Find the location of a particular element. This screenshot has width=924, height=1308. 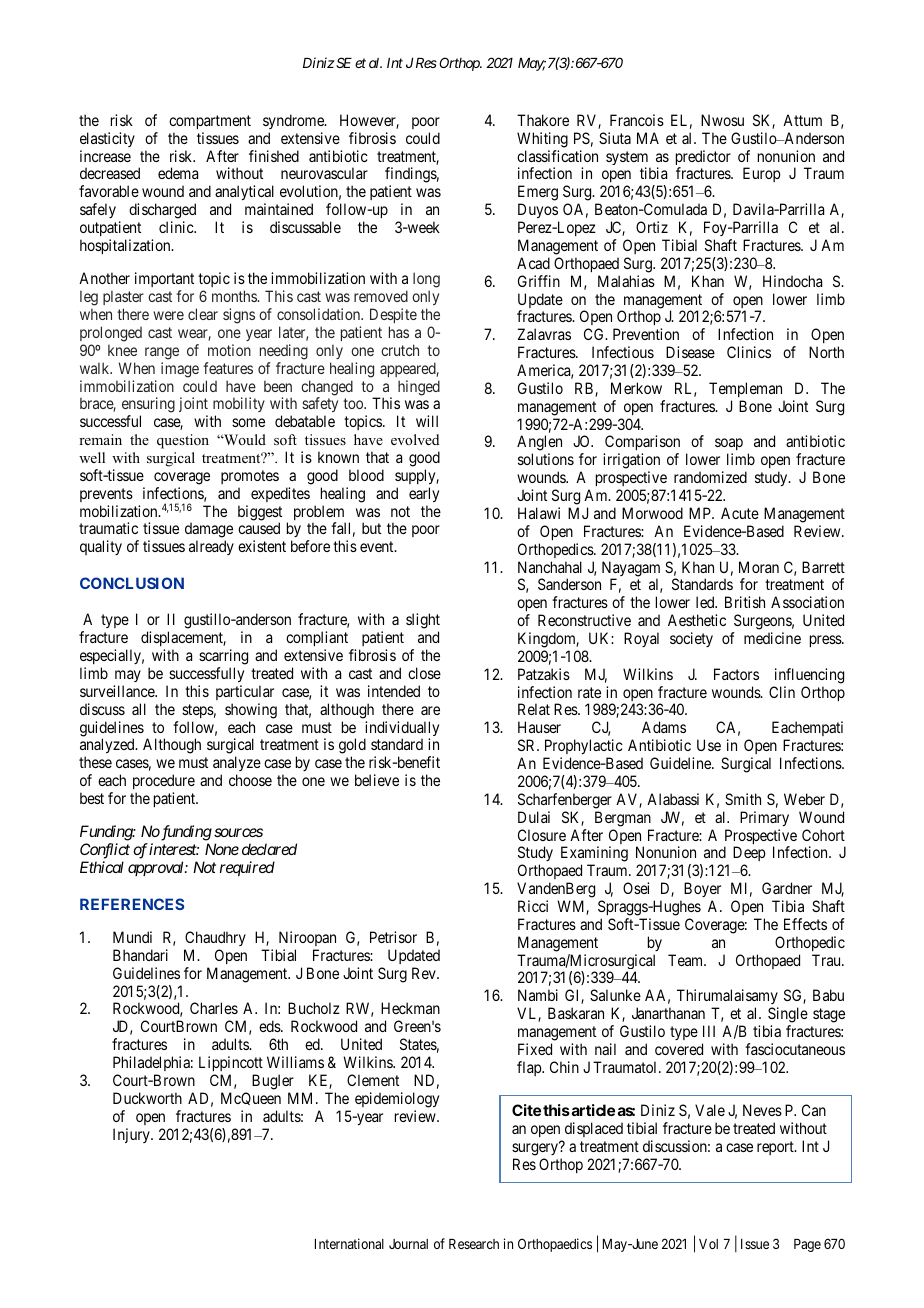

damage is located at coordinates (209, 531).
